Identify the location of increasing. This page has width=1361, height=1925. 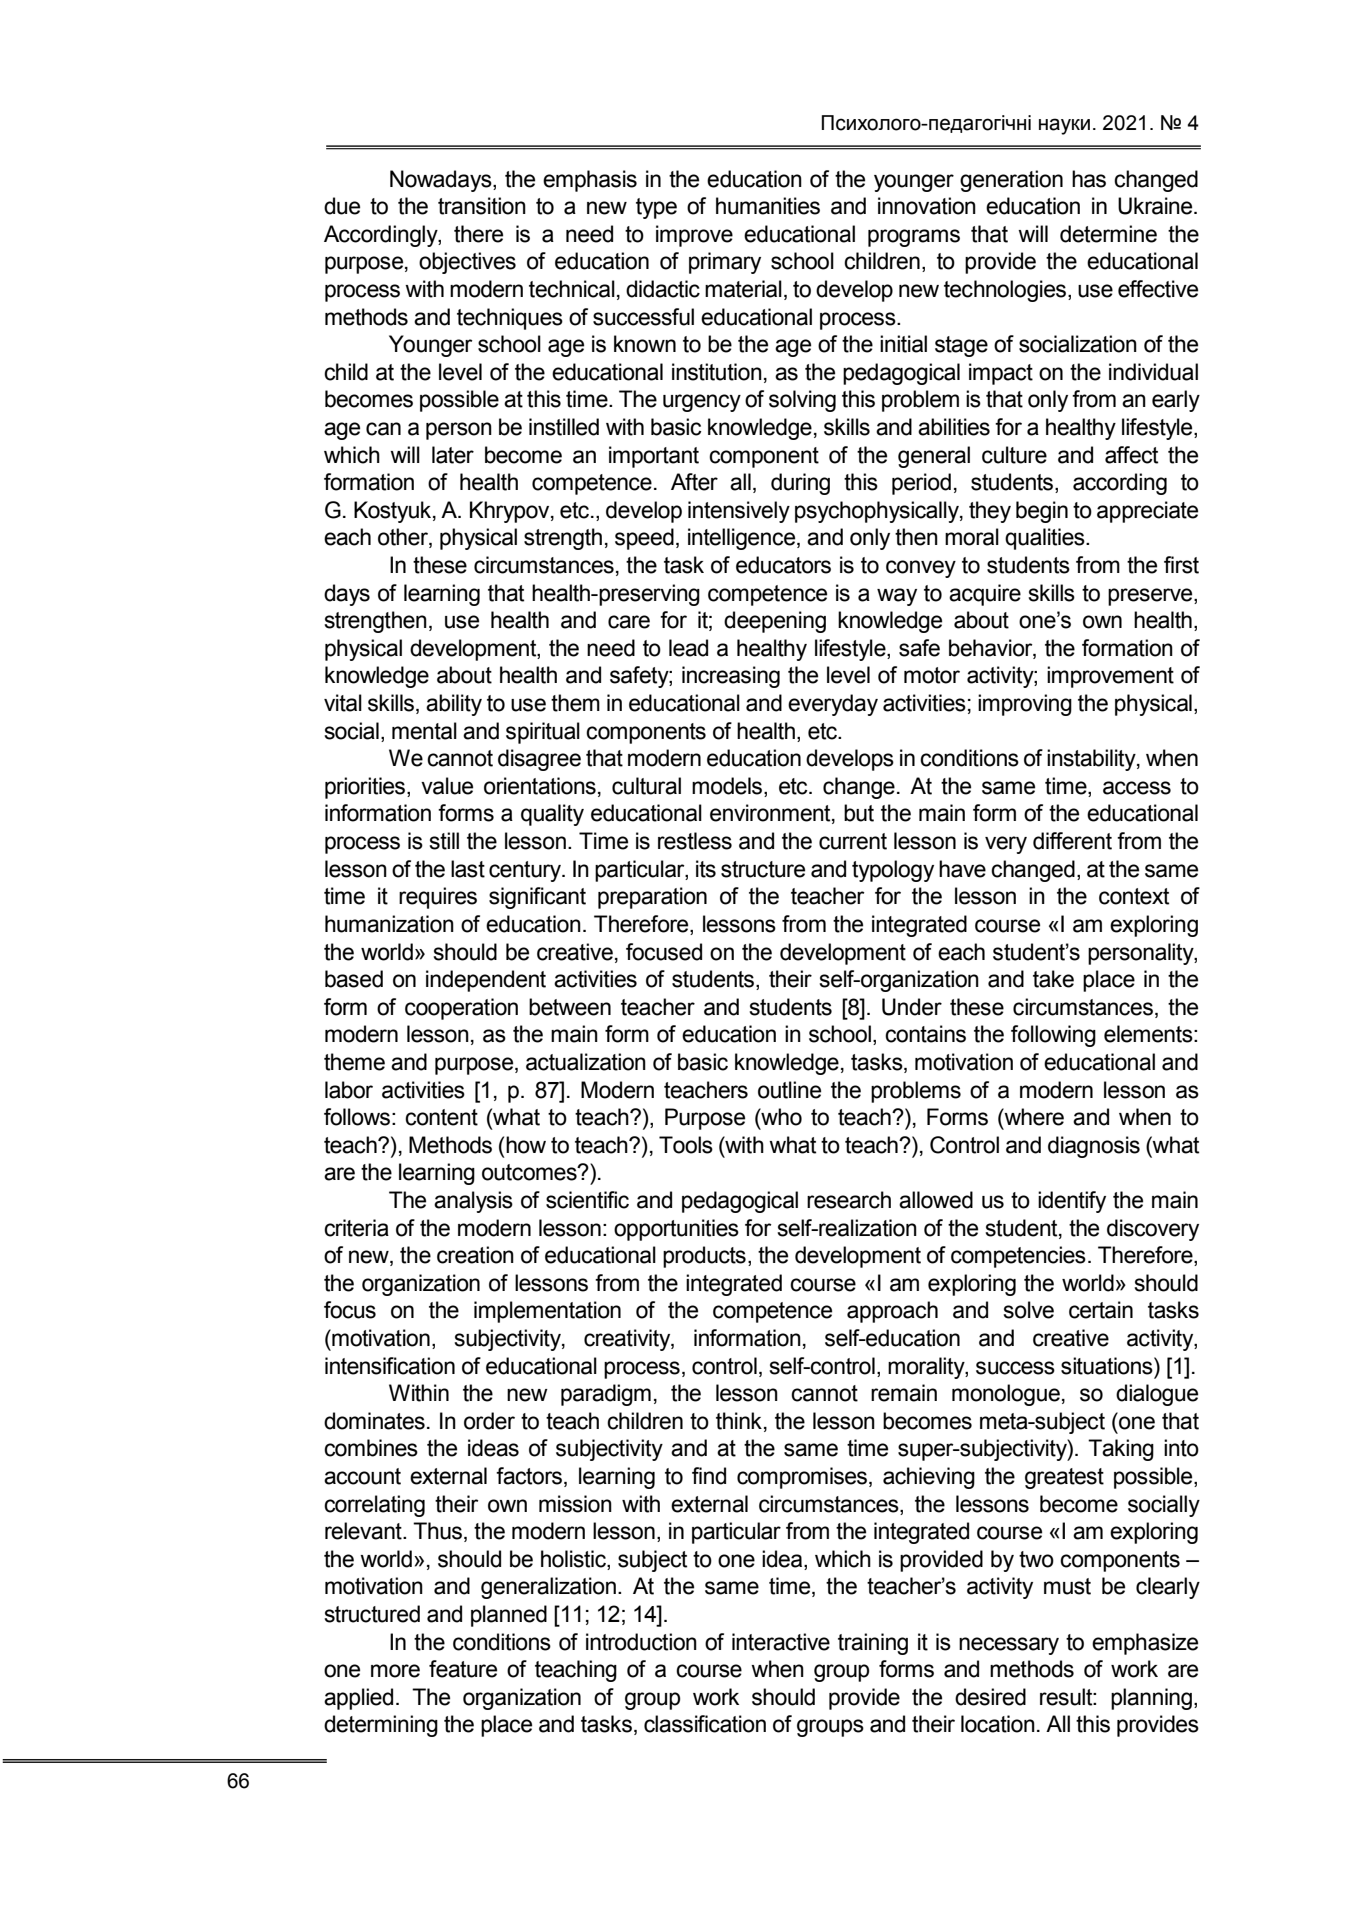
(731, 677).
